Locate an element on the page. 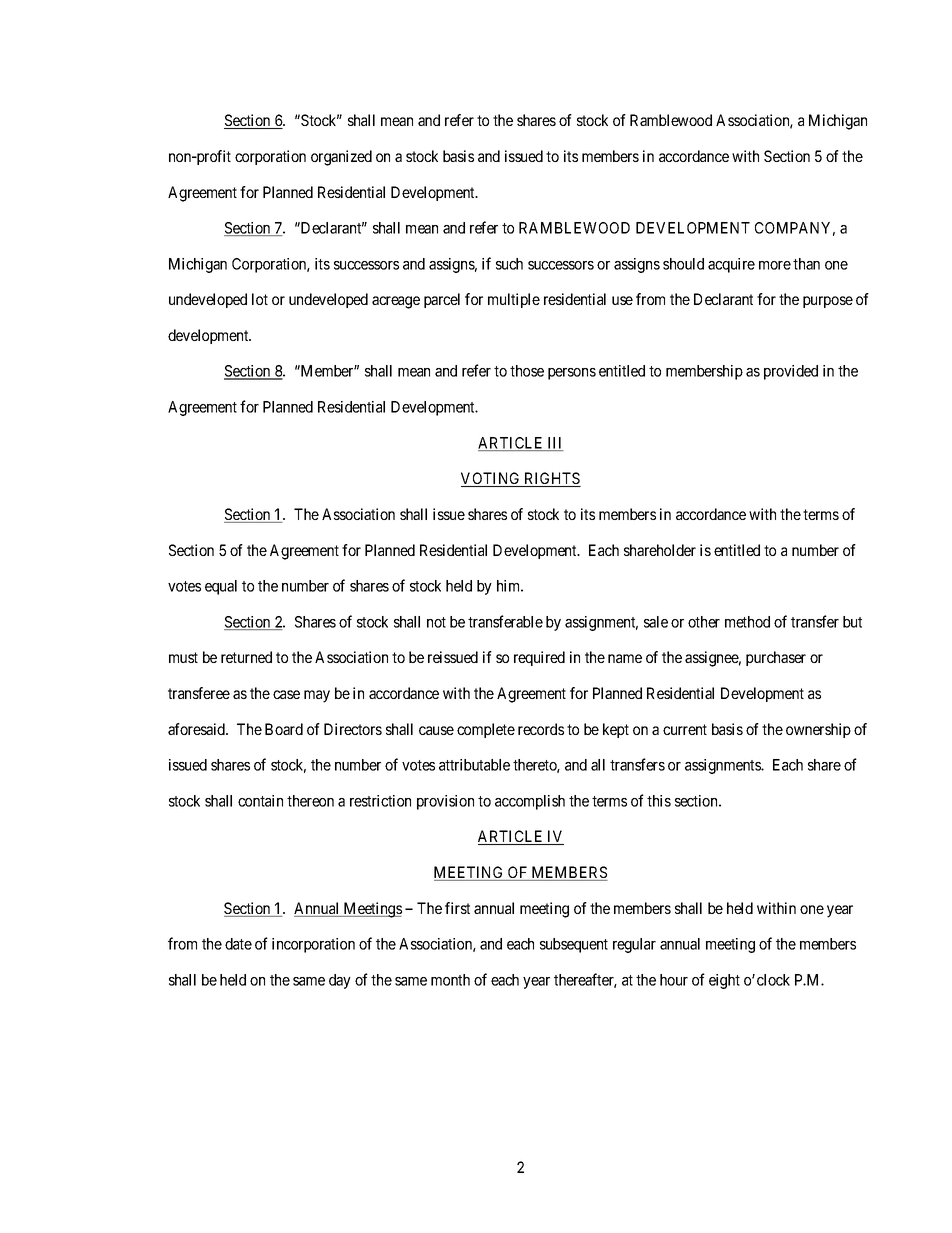  attributable is located at coordinates (474, 765).
